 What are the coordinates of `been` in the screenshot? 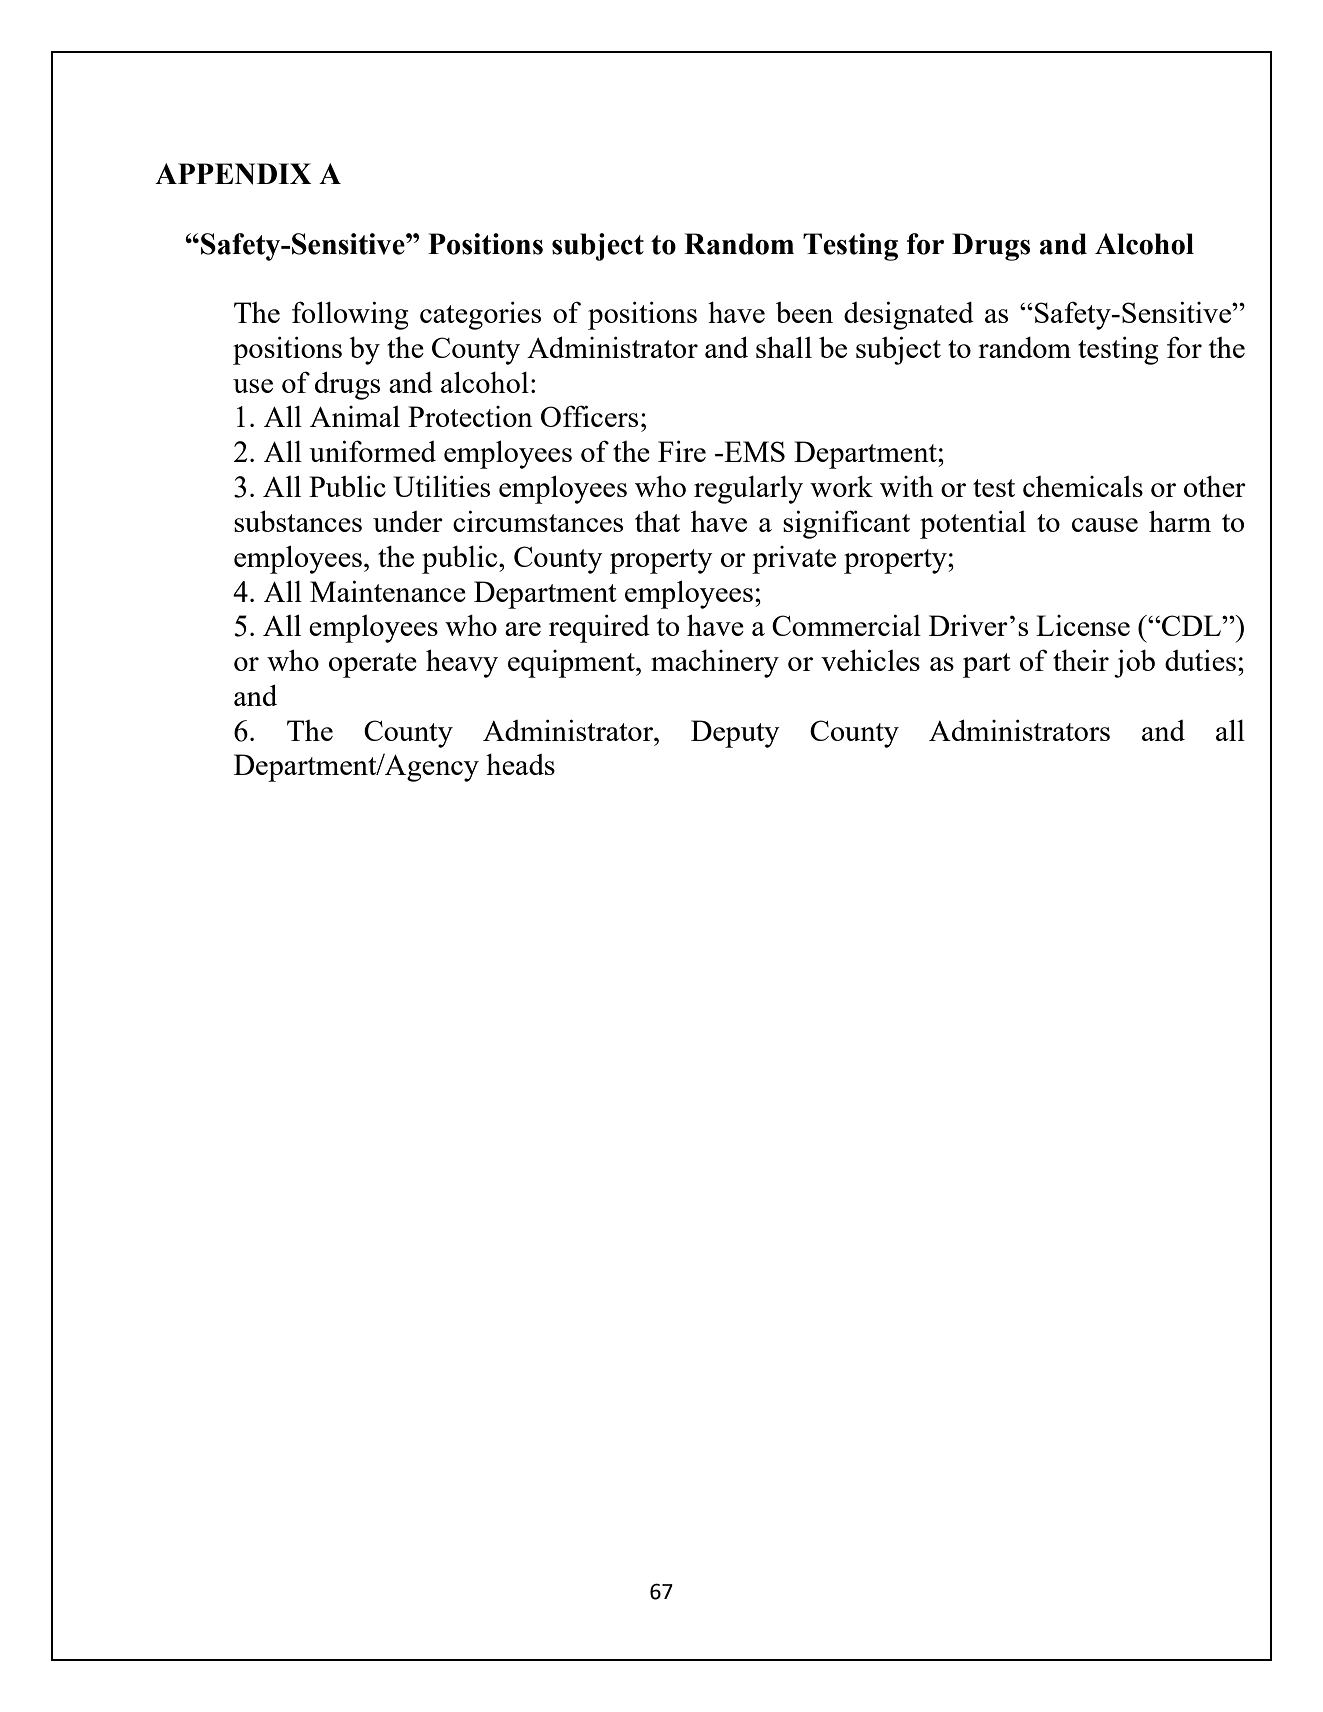 It's located at (804, 312).
